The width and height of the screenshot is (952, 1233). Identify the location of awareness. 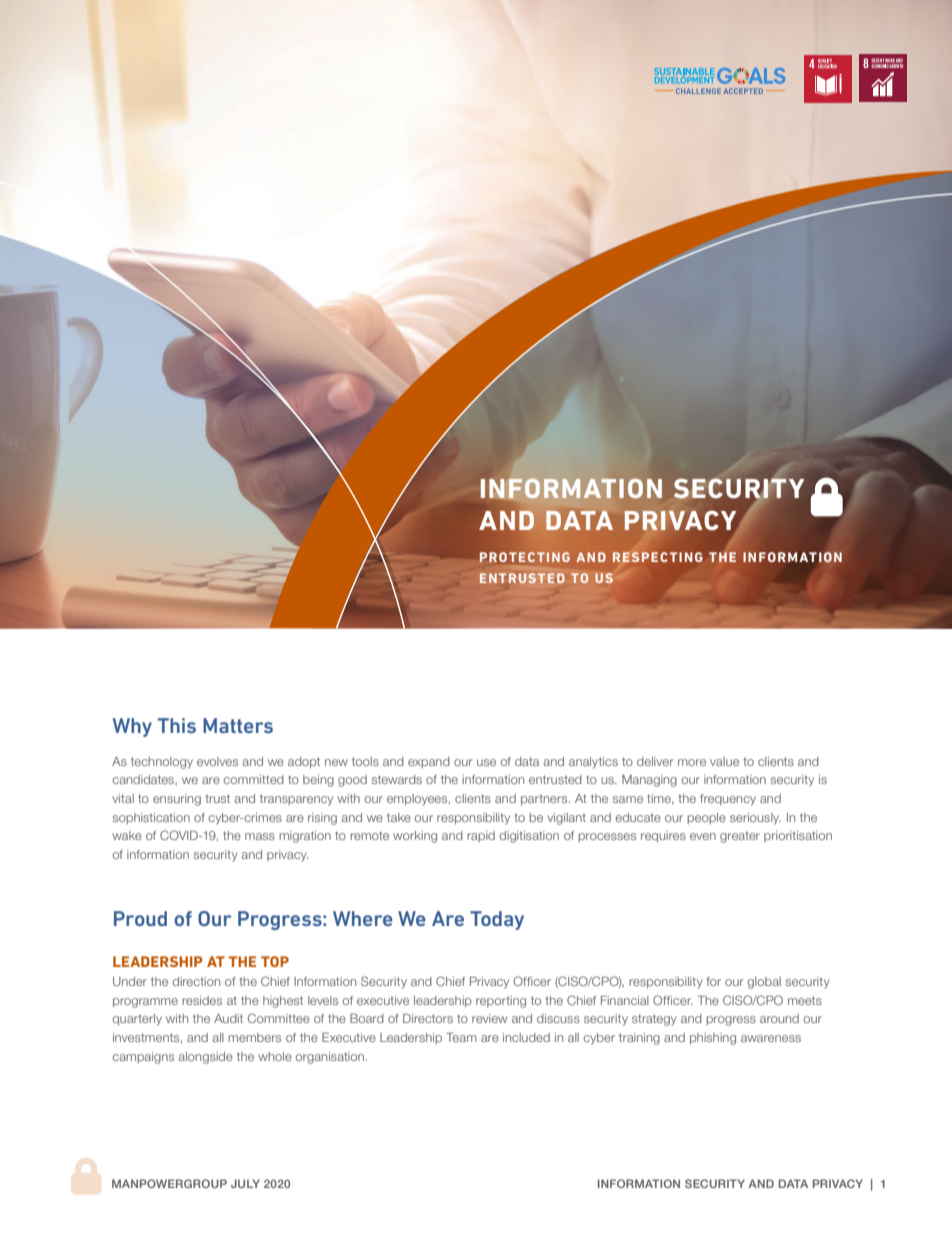
(771, 1038).
